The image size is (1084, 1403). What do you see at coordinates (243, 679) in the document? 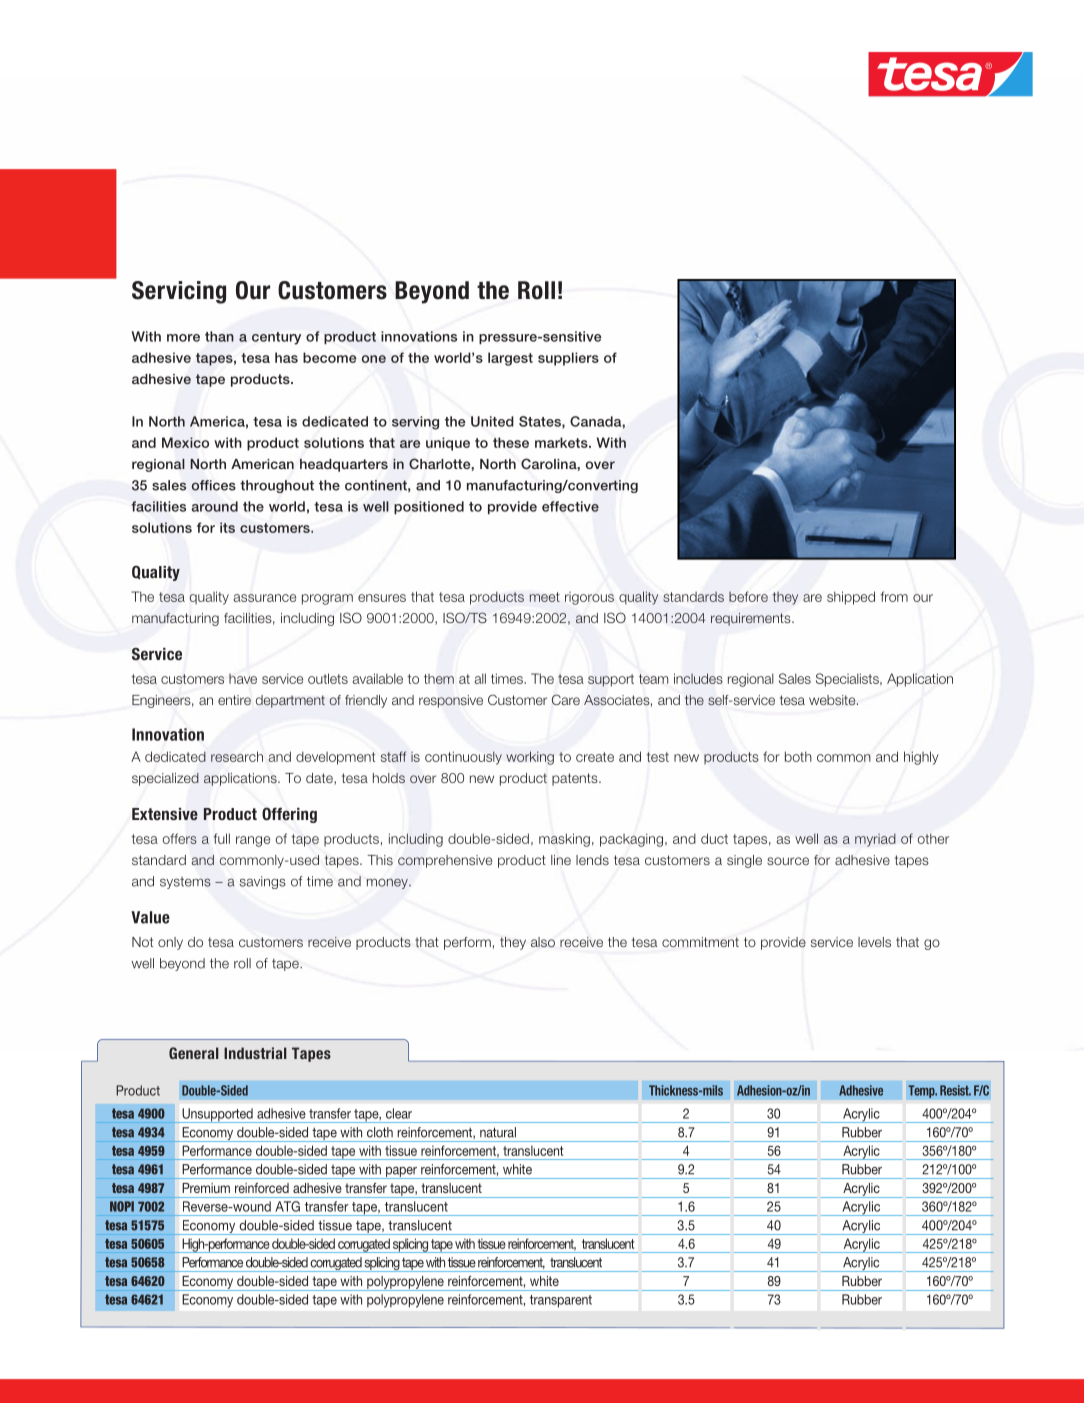
I see `have` at bounding box center [243, 679].
